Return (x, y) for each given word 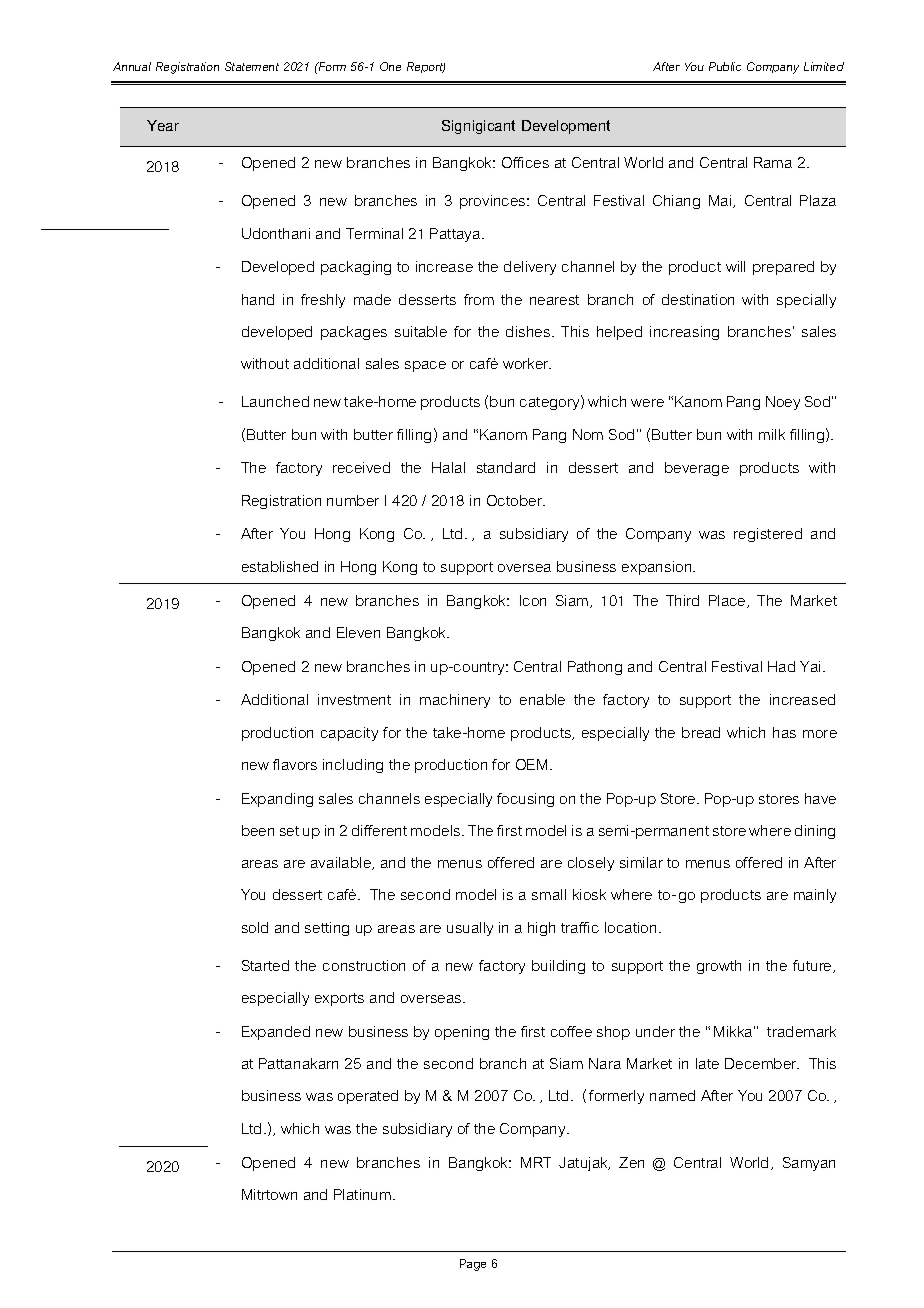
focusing (525, 800)
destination (698, 299)
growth (719, 967)
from (479, 299)
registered (768, 535)
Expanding (277, 800)
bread (701, 732)
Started (265, 965)
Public (725, 66)
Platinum (362, 1194)
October (516, 500)
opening (462, 1033)
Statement (252, 66)
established (280, 566)
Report (426, 67)
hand (258, 299)
